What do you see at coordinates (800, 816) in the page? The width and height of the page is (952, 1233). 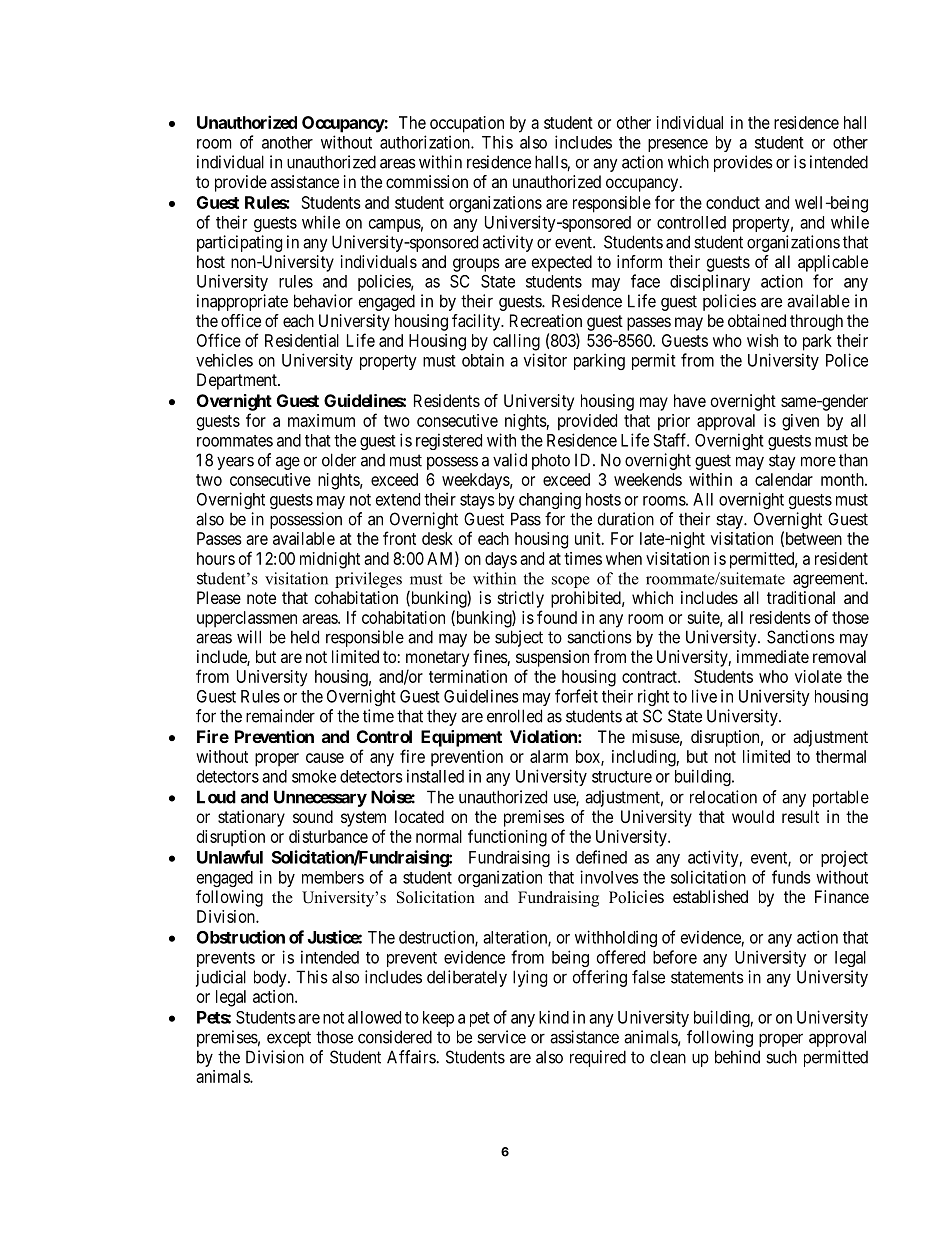 I see `result` at bounding box center [800, 816].
